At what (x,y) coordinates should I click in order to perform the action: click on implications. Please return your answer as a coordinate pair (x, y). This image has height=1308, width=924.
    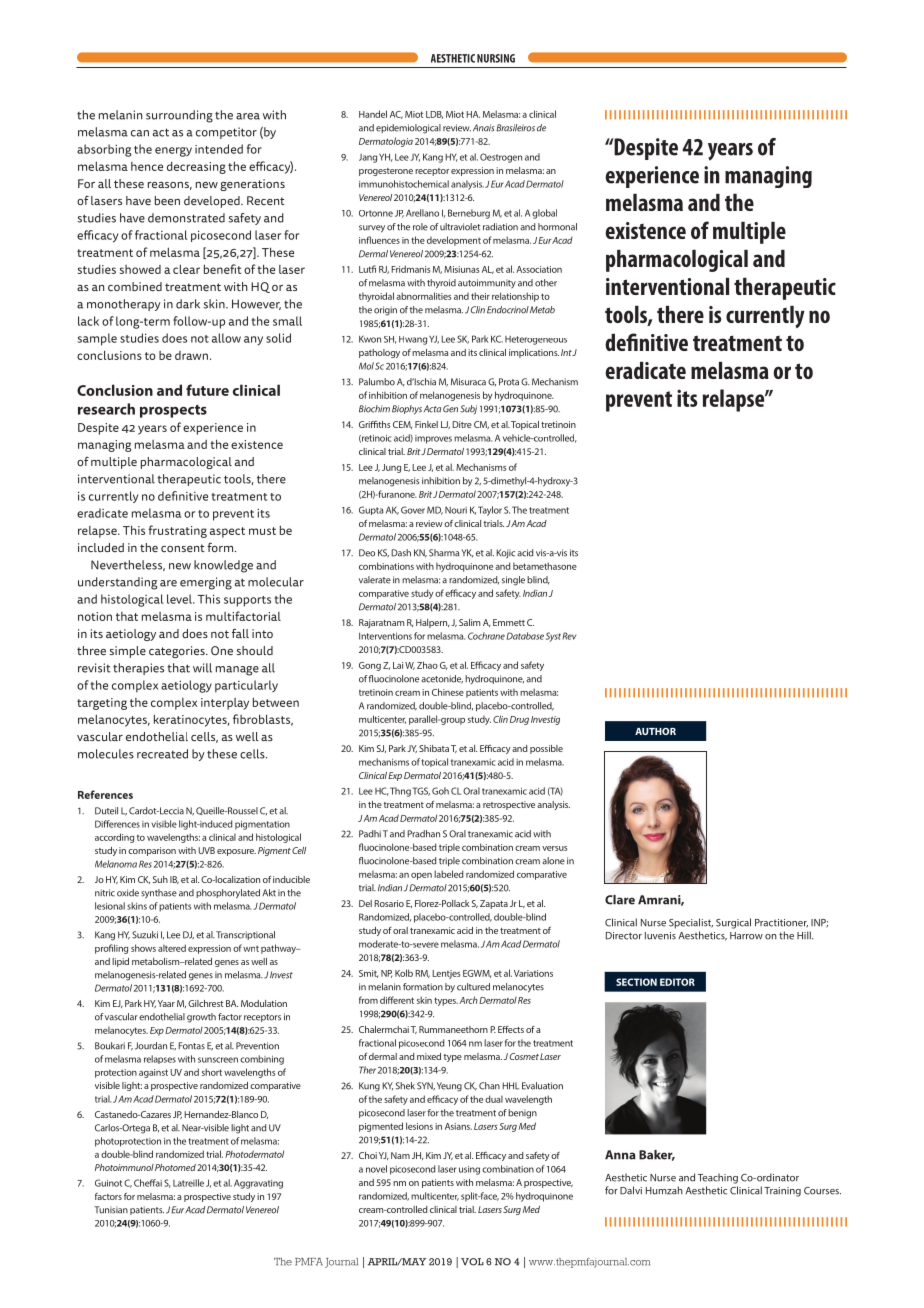
    Looking at the image, I should click on (534, 353).
